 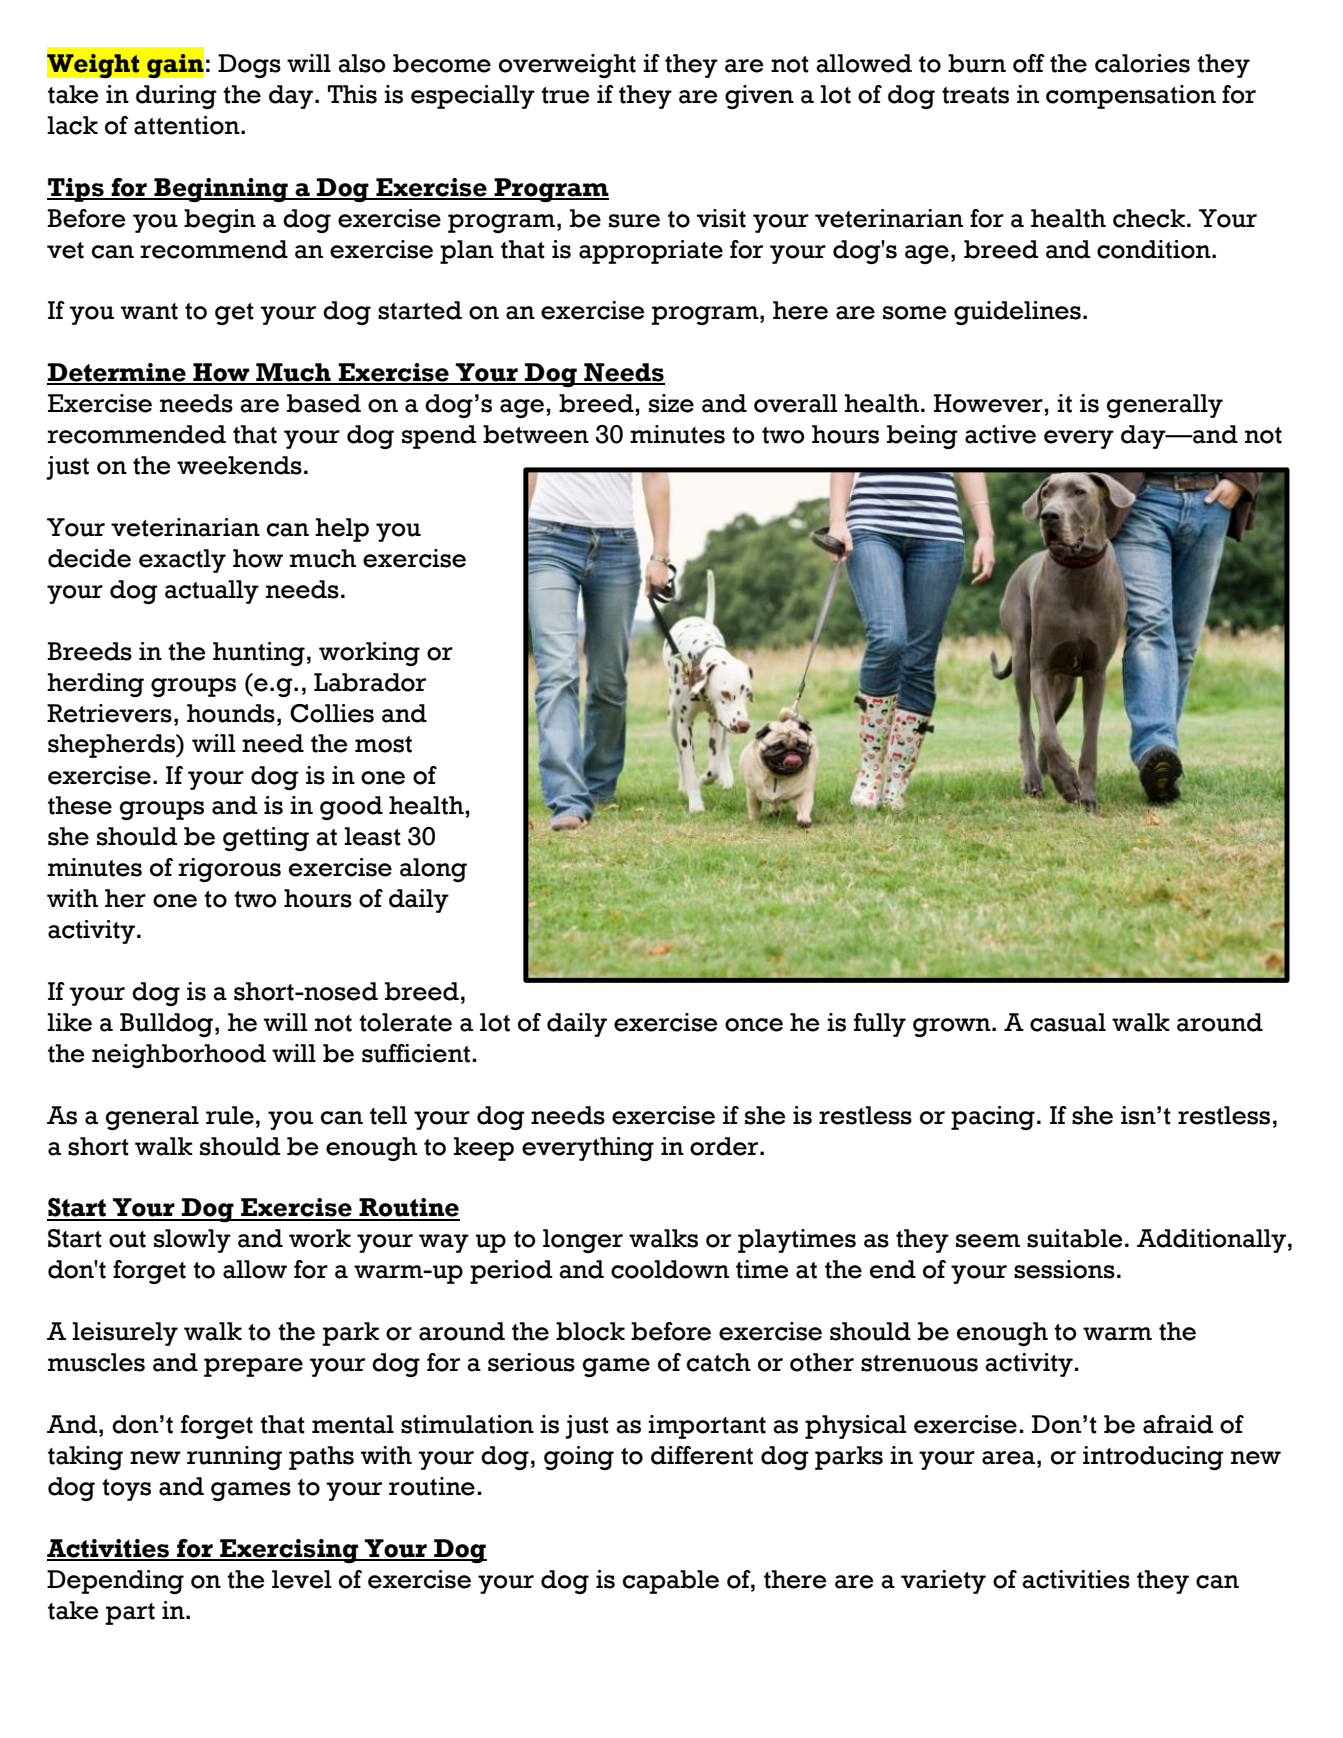 I want to click on true, so click(x=565, y=95).
